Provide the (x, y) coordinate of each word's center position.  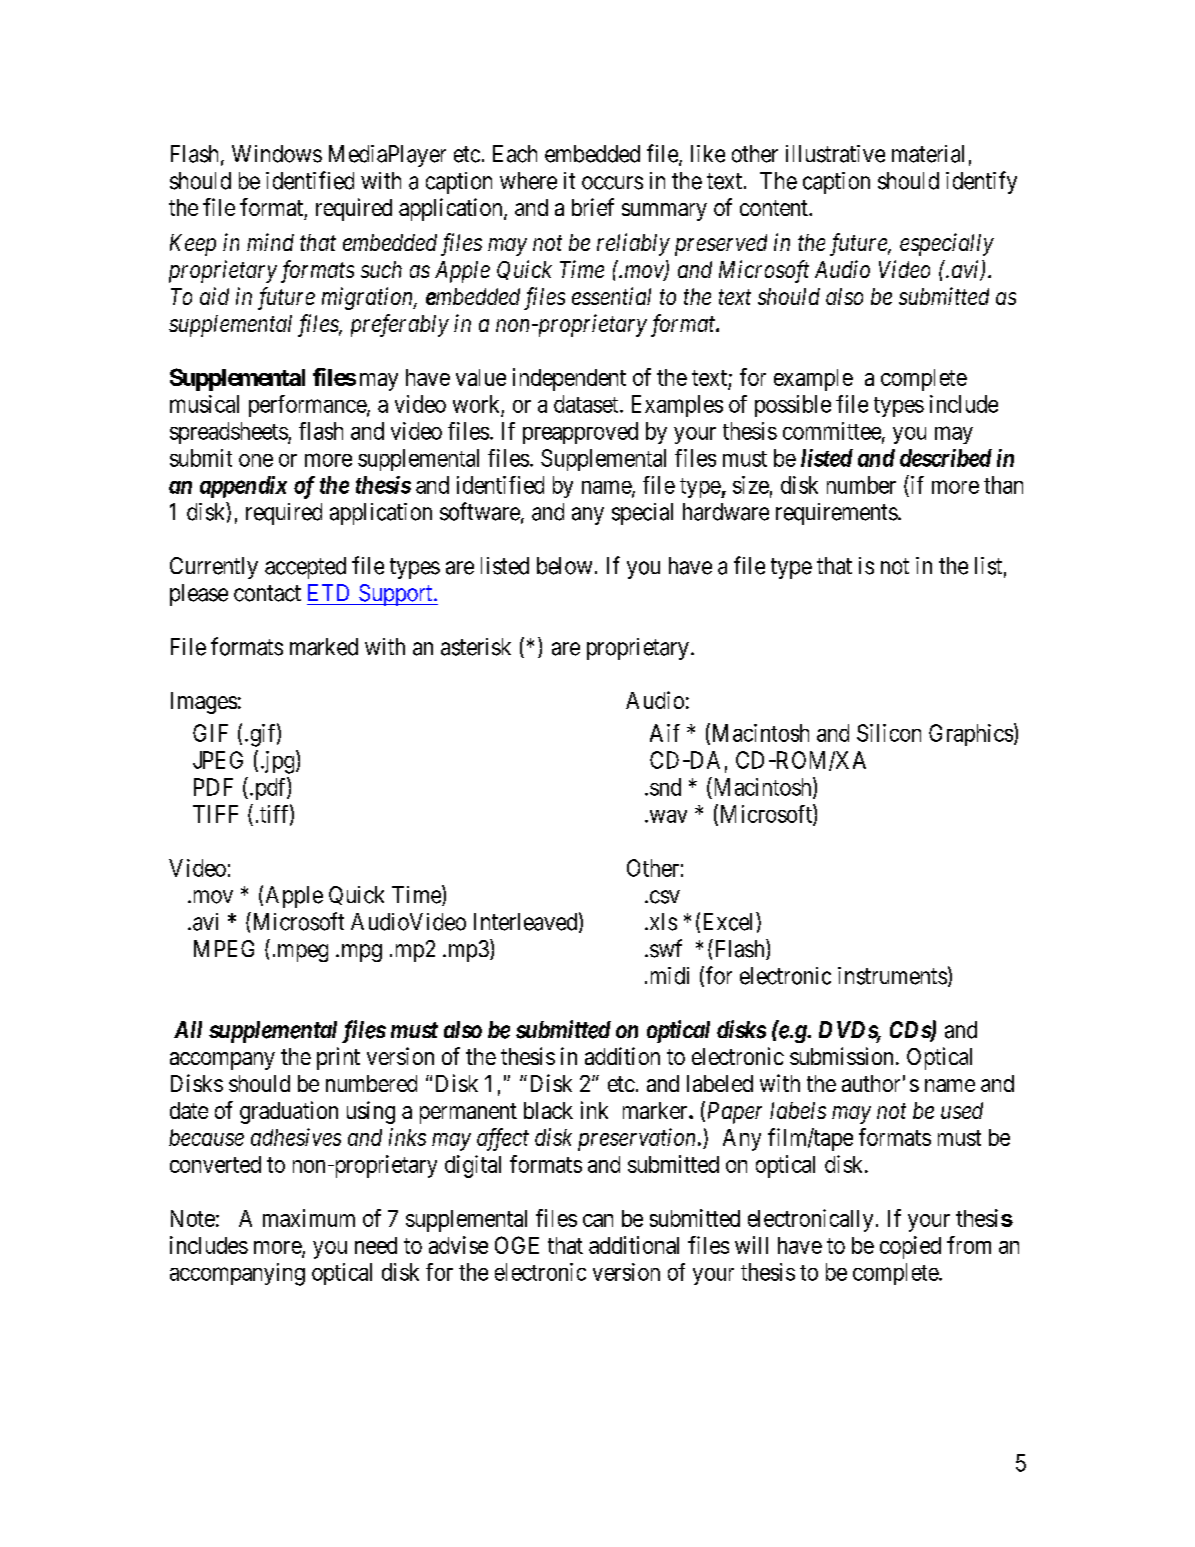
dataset (587, 404)
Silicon (889, 733)
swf (666, 948)
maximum (309, 1218)
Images (204, 703)
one (256, 460)
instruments (892, 976)
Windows (277, 154)
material (928, 154)
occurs (612, 183)
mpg (362, 953)
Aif (665, 733)
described (946, 458)
